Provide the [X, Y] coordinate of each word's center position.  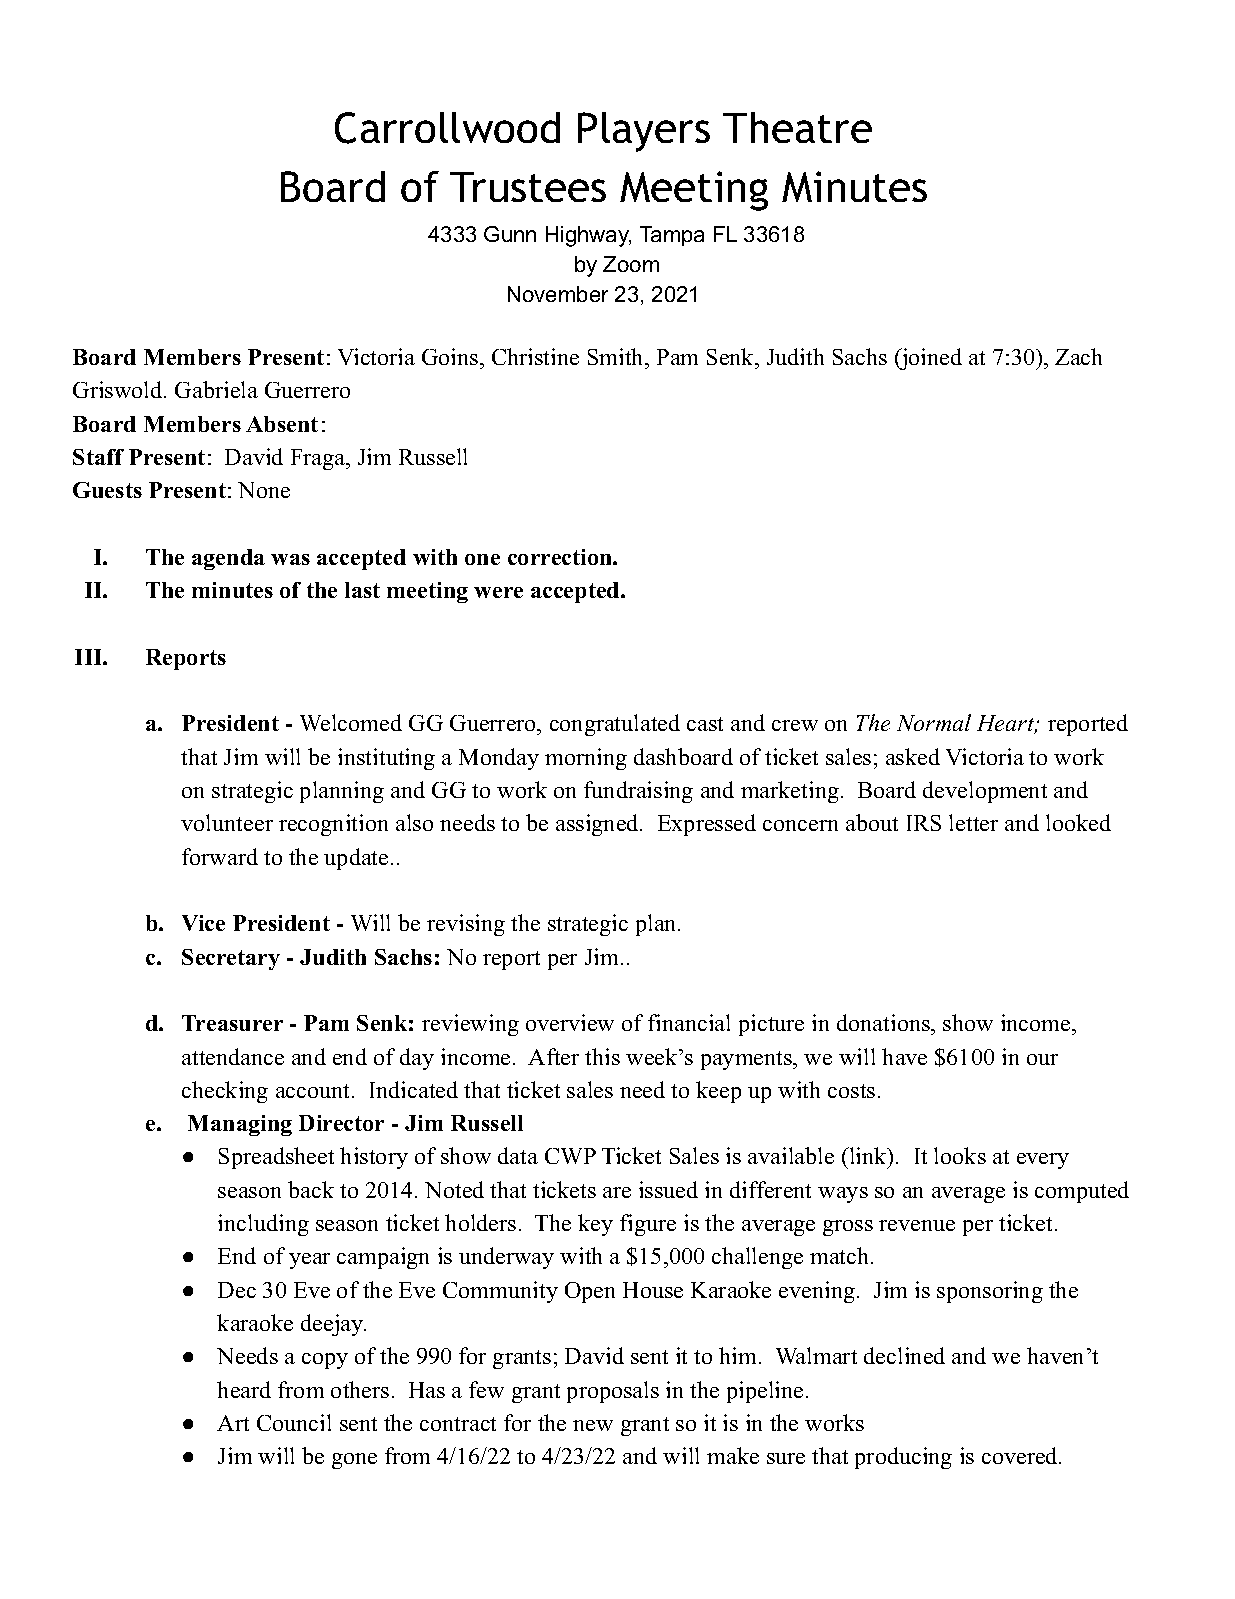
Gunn [510, 234]
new [593, 1425]
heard [244, 1389]
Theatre [797, 127]
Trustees [528, 187]
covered [1021, 1455]
